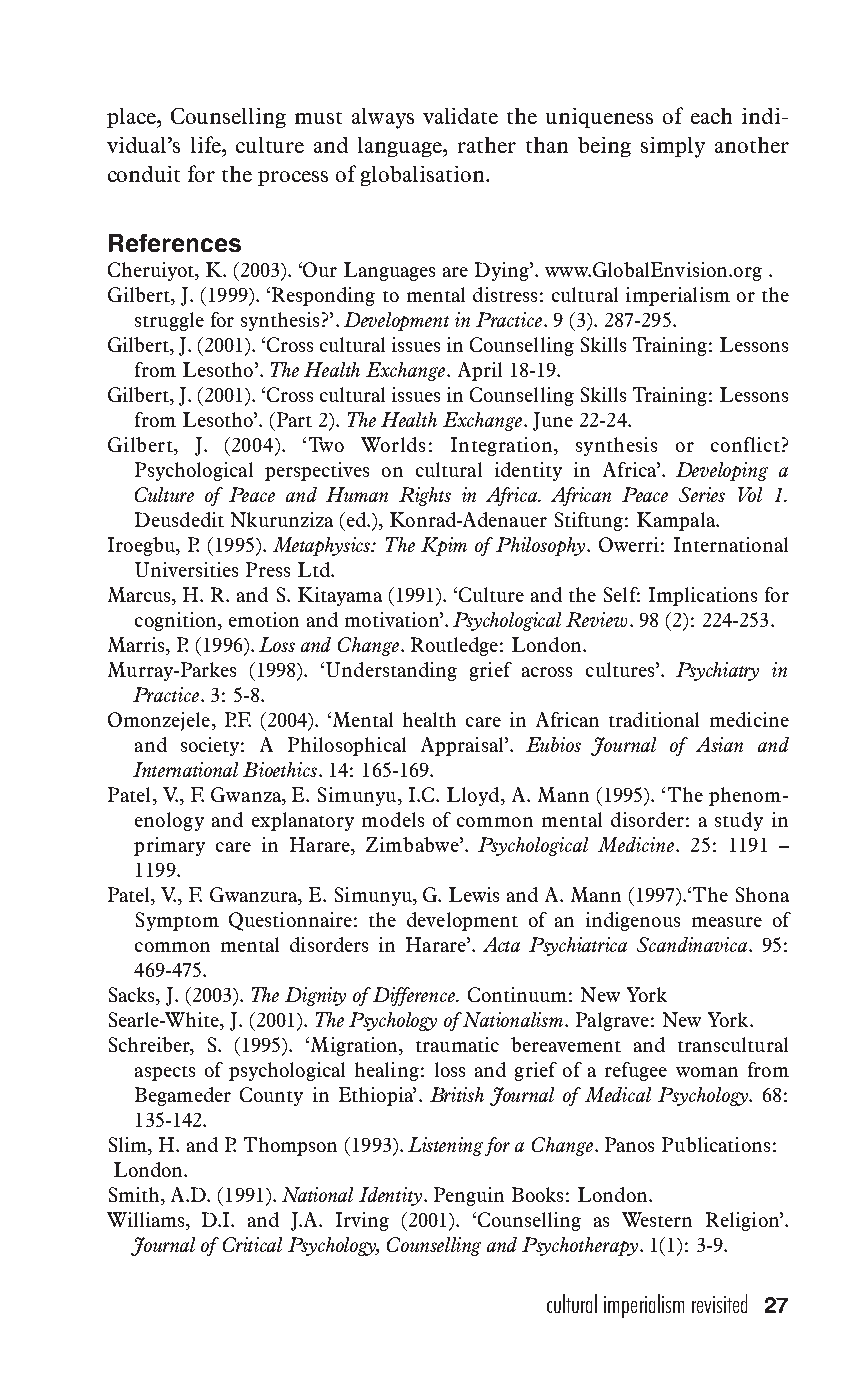 This screenshot has height=1392, width=868. What do you see at coordinates (424, 176) in the screenshot?
I see `globalisation` at bounding box center [424, 176].
